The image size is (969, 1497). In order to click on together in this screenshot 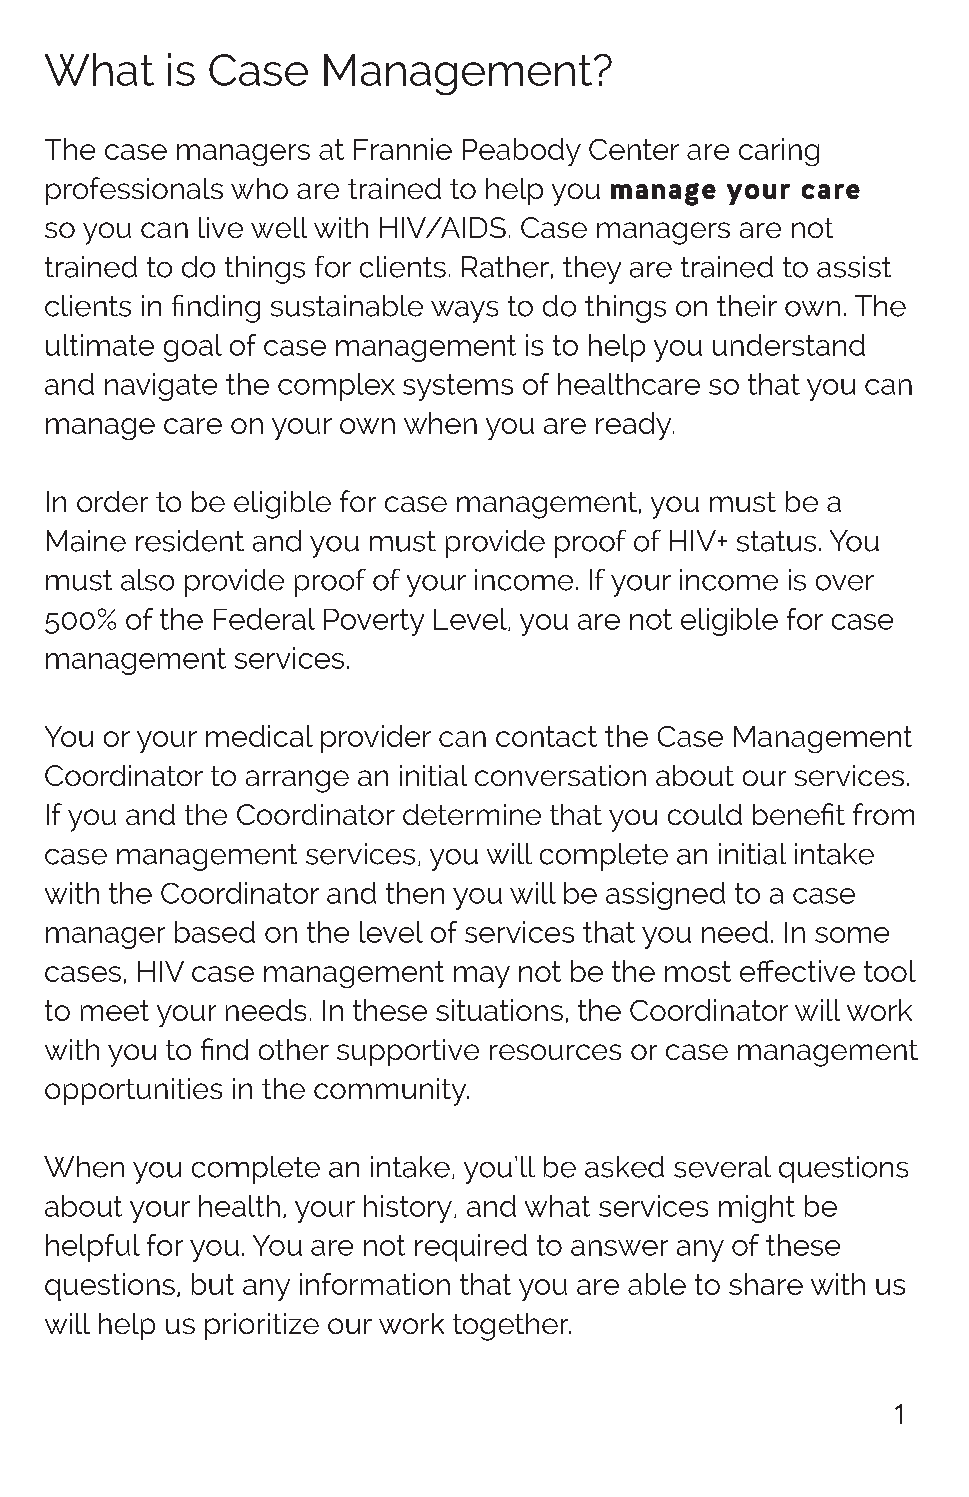, I will do `click(512, 1327)`.
